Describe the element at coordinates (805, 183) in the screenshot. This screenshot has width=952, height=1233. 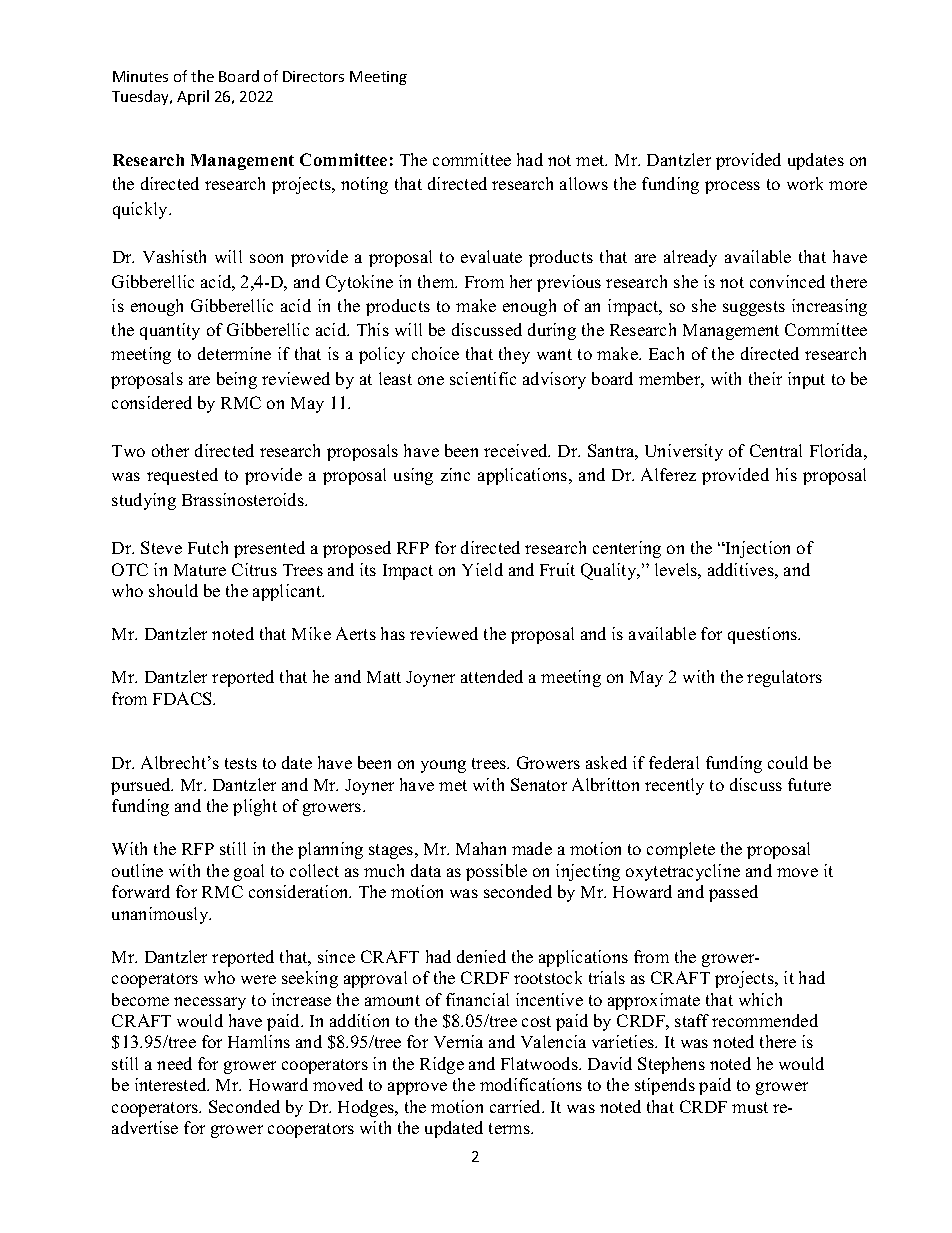
I see `work` at that location.
